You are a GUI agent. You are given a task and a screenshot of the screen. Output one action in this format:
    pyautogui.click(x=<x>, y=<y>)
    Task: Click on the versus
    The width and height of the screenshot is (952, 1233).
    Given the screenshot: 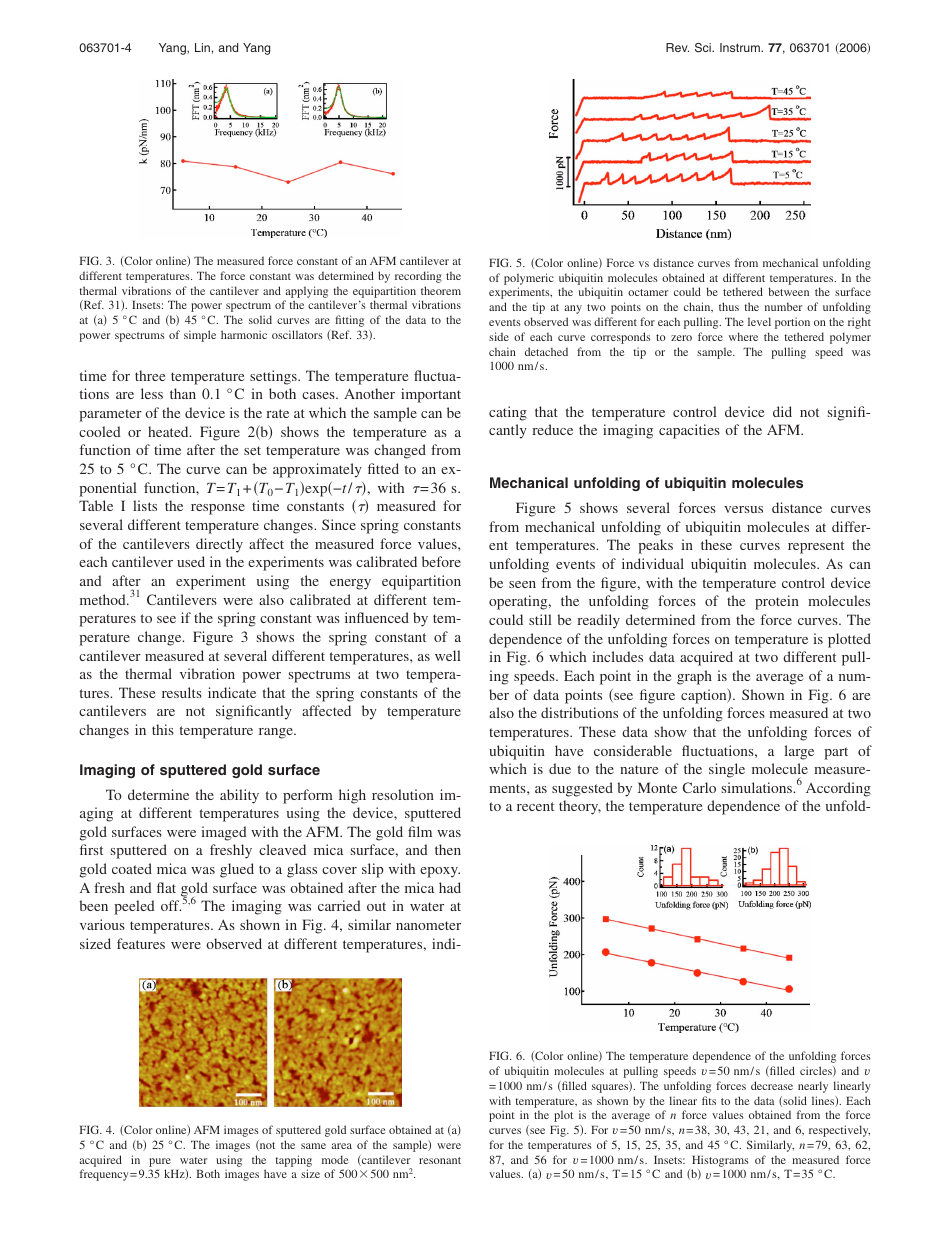 What is the action you would take?
    pyautogui.click(x=743, y=509)
